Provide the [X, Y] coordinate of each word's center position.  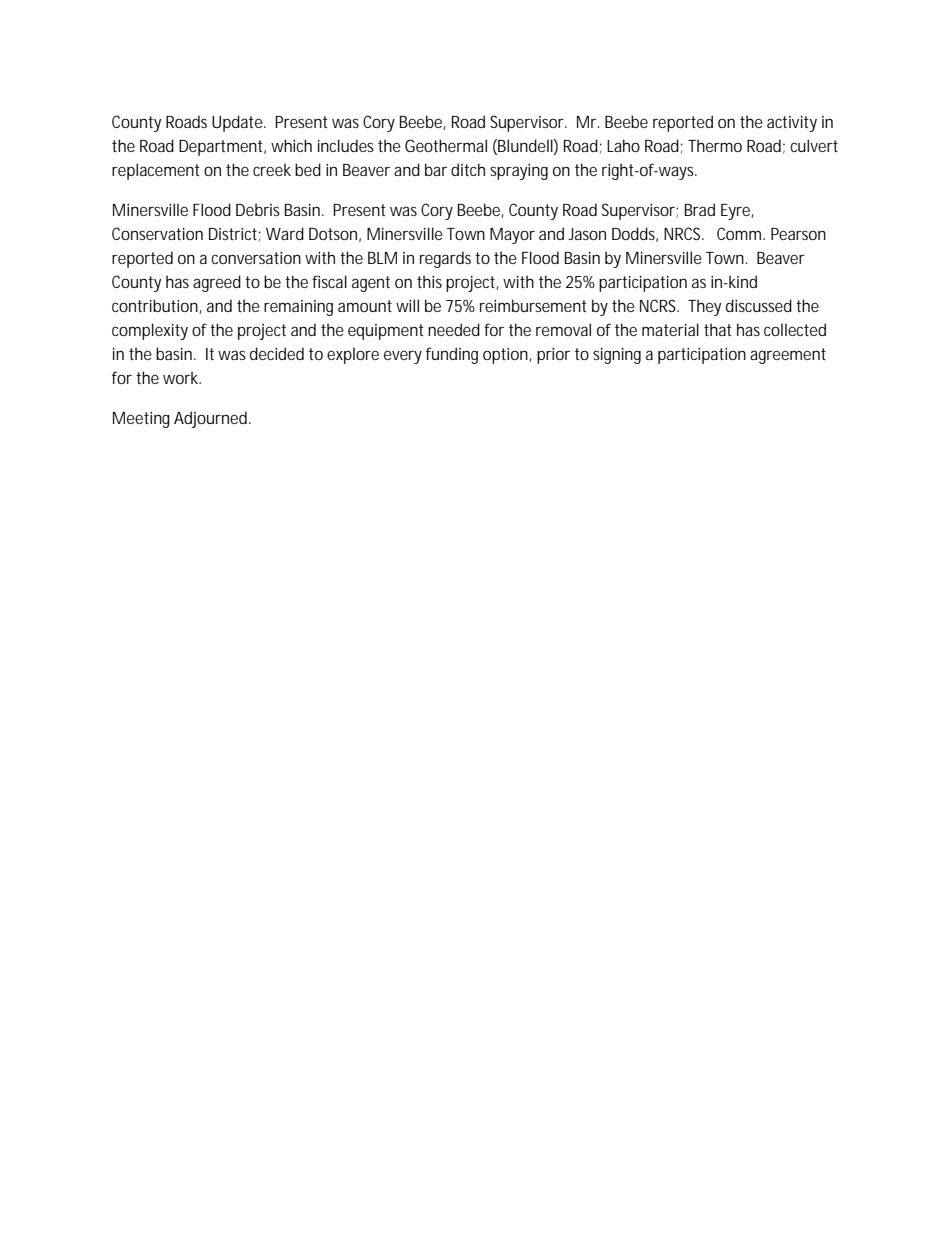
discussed [759, 305]
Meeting [141, 419]
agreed [217, 283]
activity [792, 123]
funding [452, 355]
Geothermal [446, 145]
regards [445, 259]
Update [239, 123]
